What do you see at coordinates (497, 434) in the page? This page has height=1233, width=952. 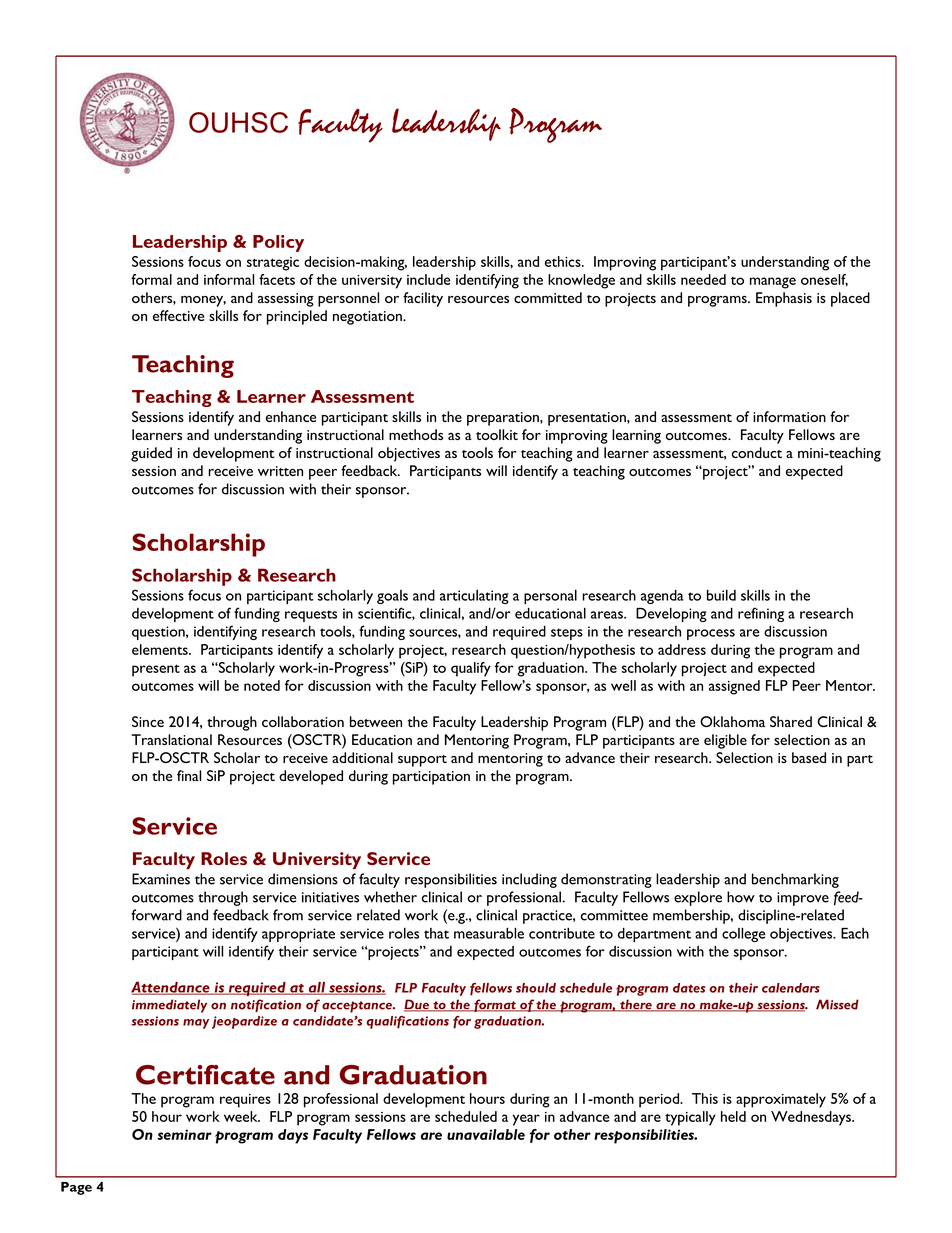 I see `toolkit` at bounding box center [497, 434].
